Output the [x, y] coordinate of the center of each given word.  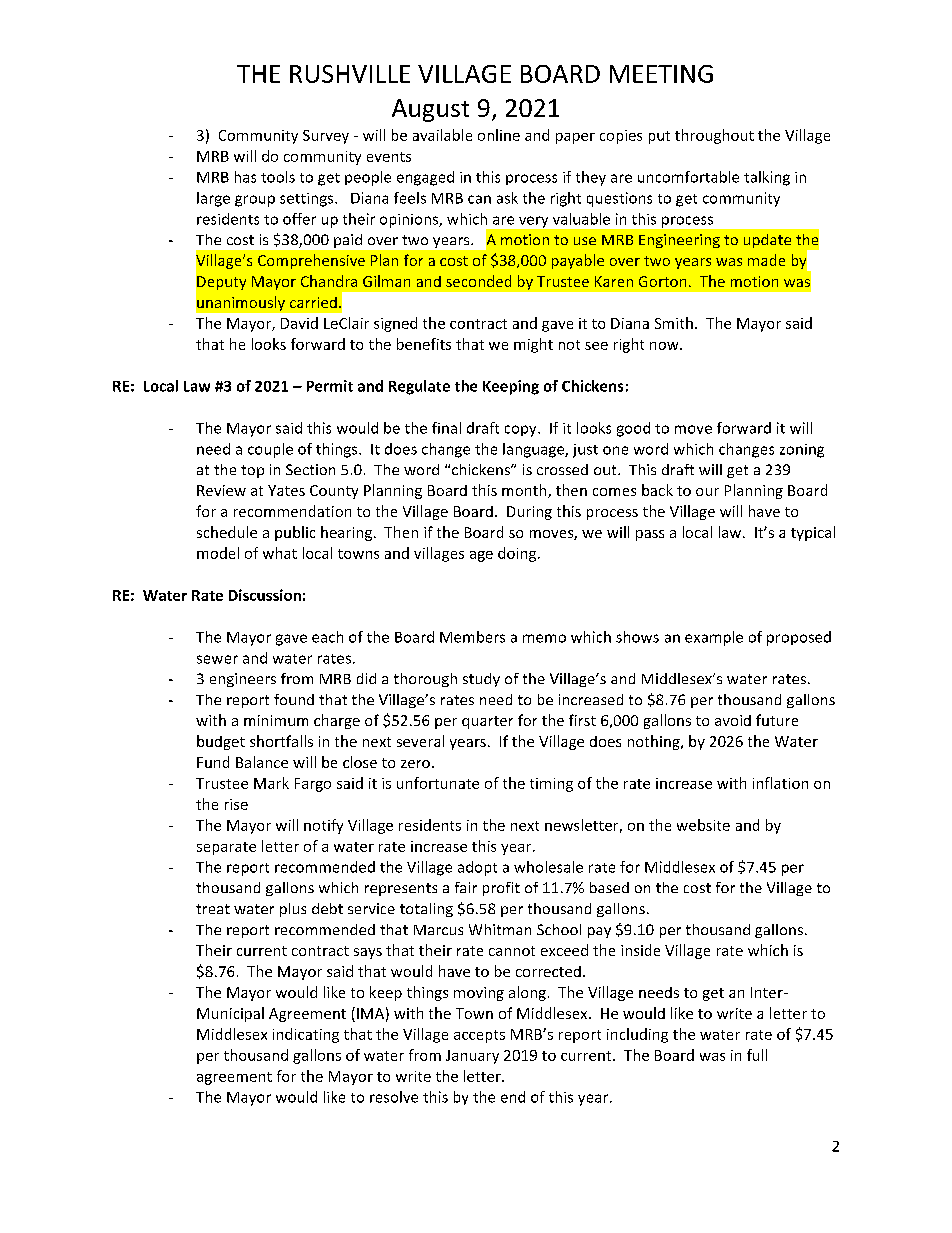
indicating [306, 1035]
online [499, 135]
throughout [714, 136]
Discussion [265, 595]
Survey [326, 137]
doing [518, 554]
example [714, 638]
